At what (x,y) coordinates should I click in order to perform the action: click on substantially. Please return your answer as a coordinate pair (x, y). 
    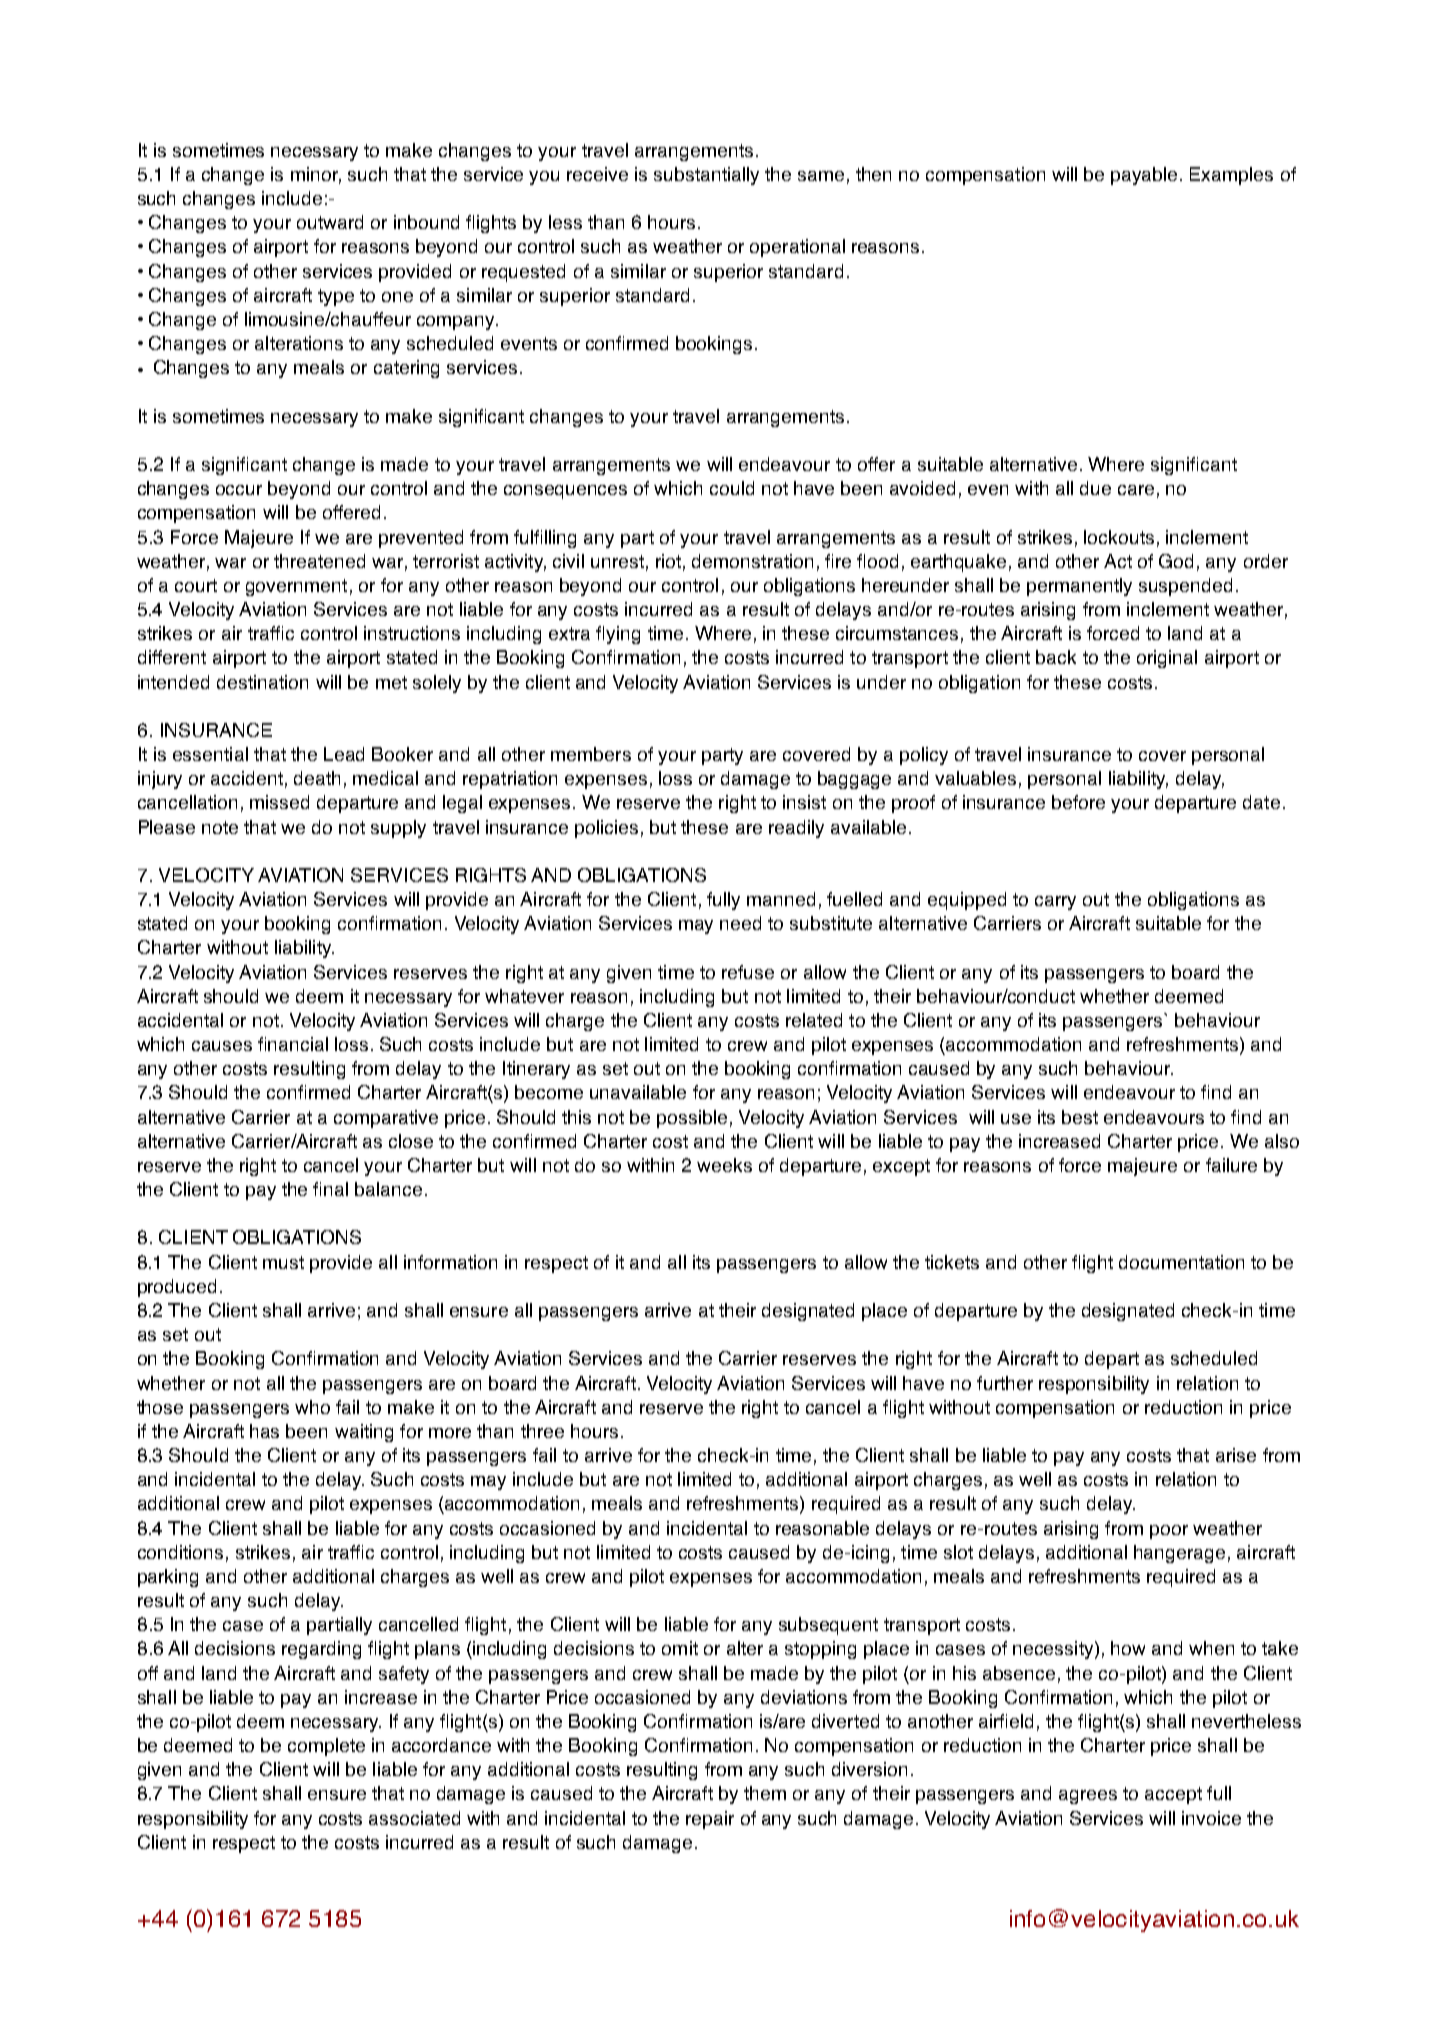
    Looking at the image, I should click on (706, 176).
